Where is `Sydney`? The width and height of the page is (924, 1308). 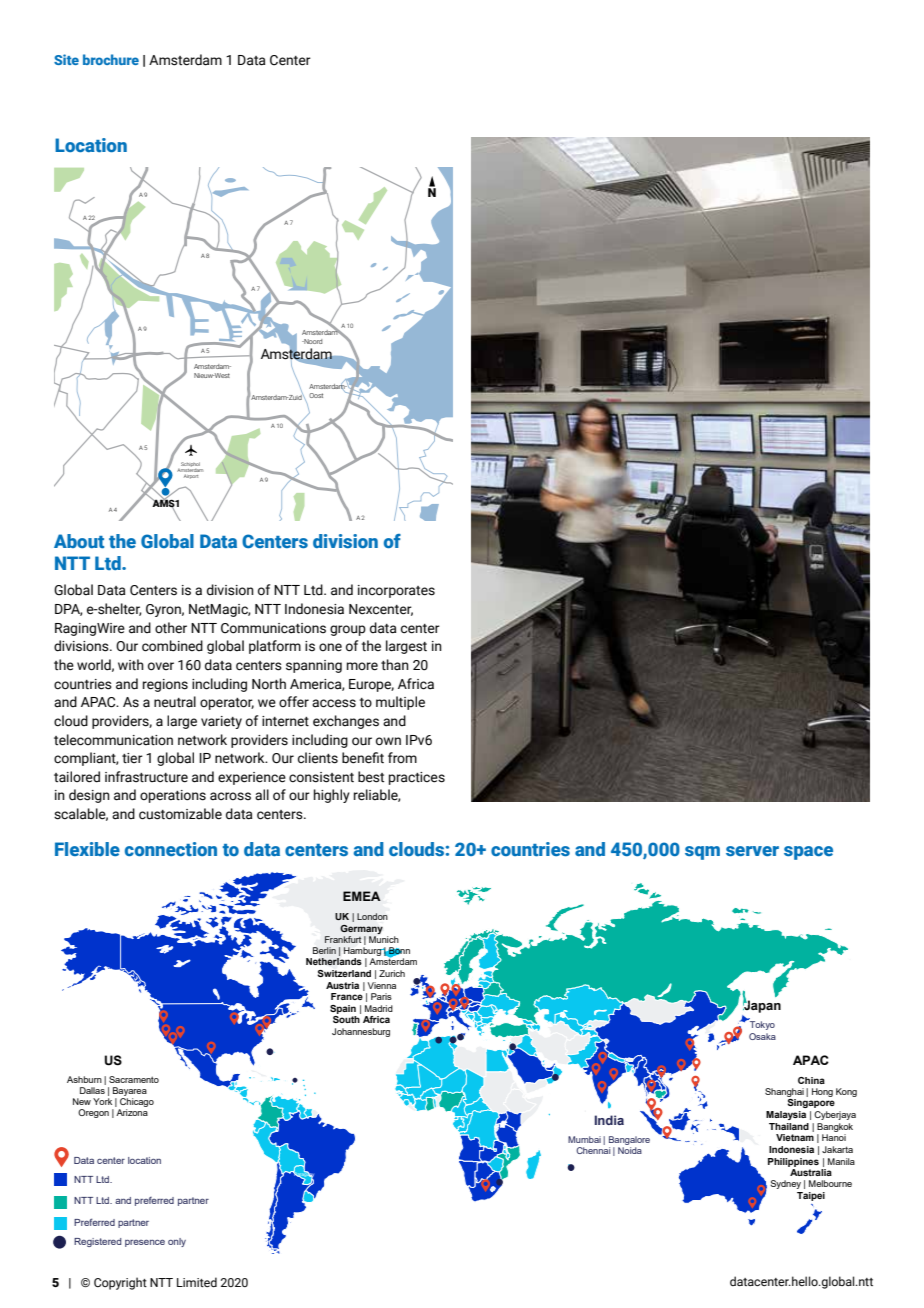
Sydney is located at coordinates (785, 1184).
